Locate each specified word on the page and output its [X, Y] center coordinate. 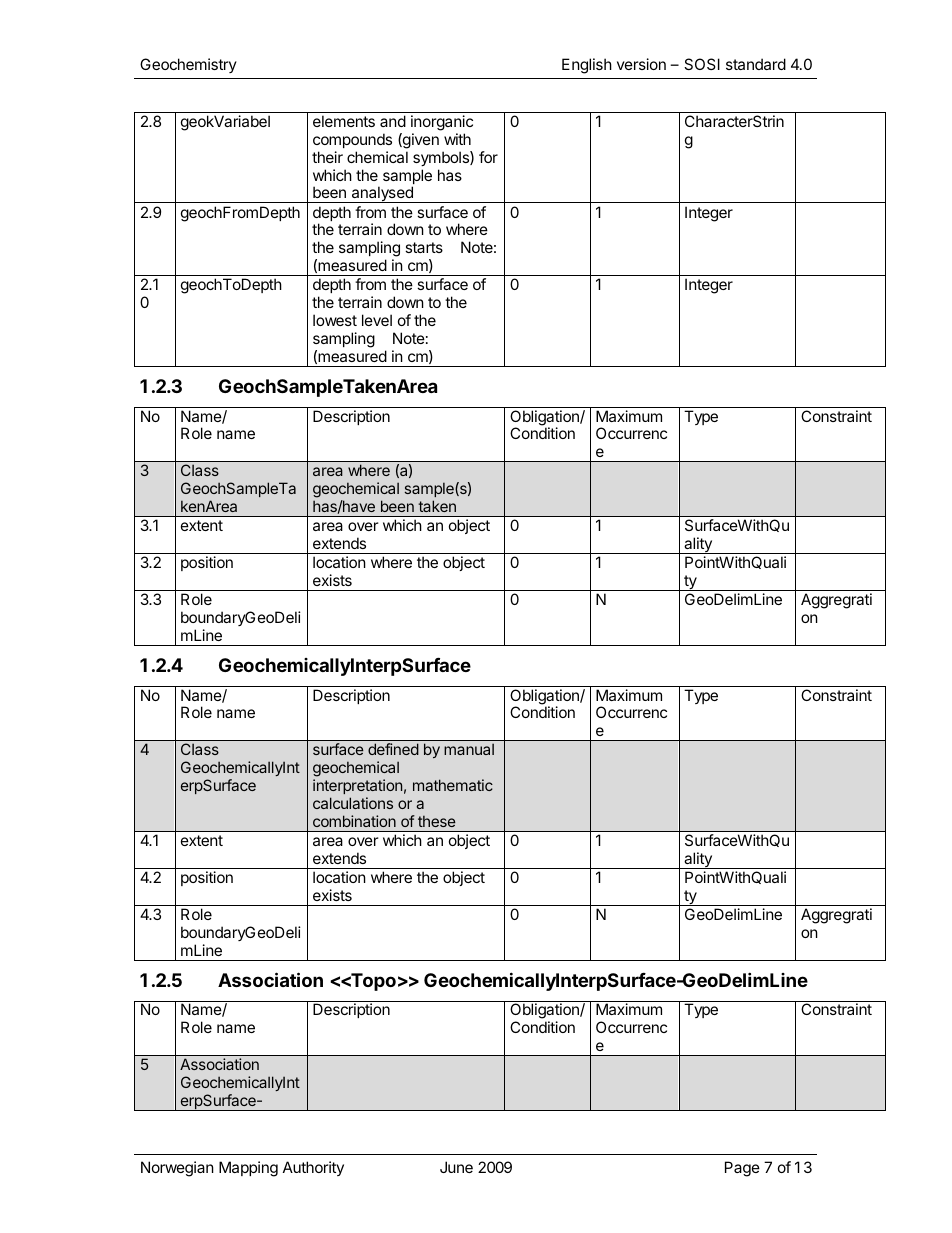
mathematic [453, 785]
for [488, 157]
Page [742, 1169]
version [641, 64]
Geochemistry [188, 65]
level [377, 320]
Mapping [248, 1169]
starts [424, 247]
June [456, 1167]
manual [469, 749]
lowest [335, 320]
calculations [353, 803]
